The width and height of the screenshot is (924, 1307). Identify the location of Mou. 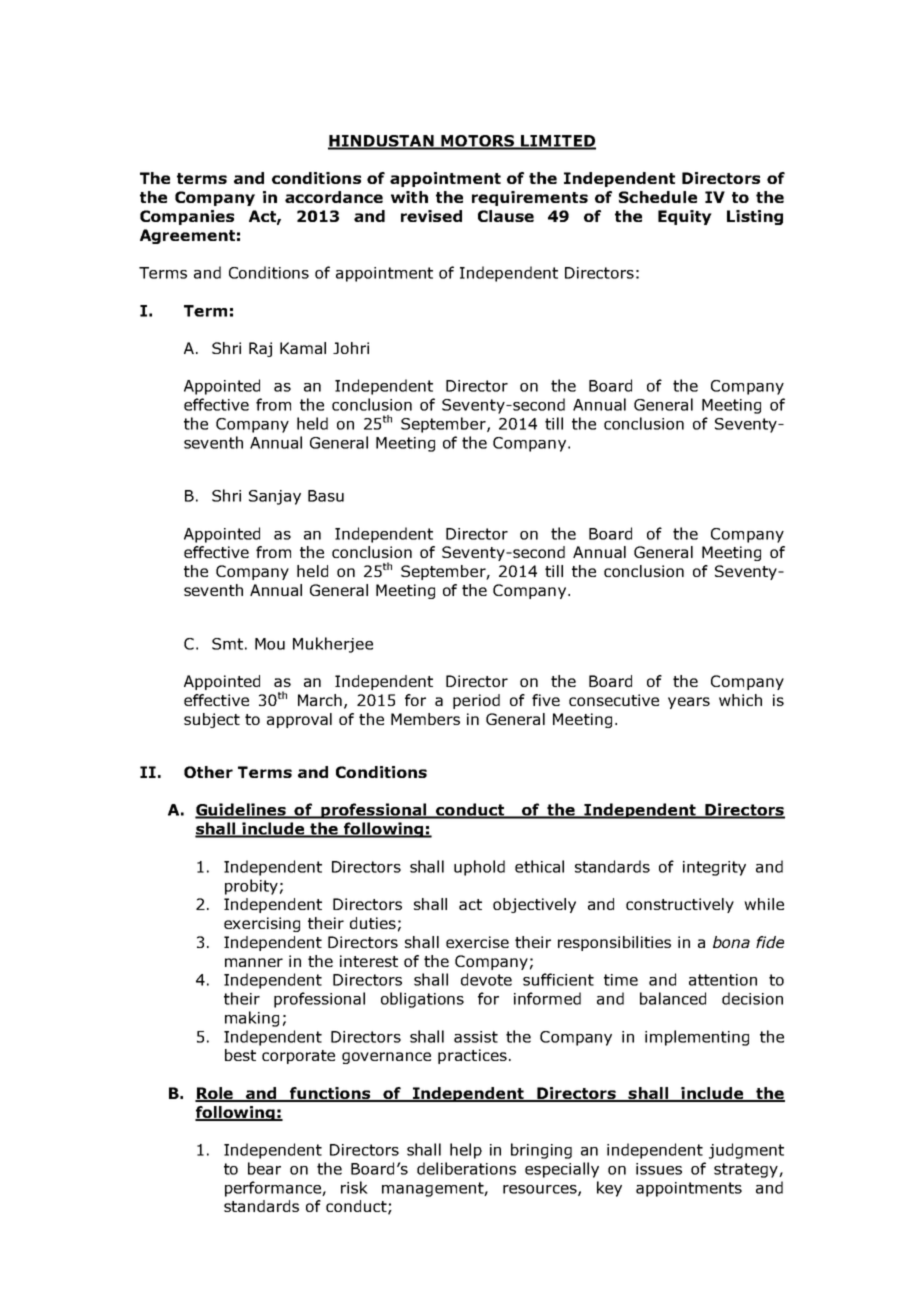
(270, 644).
